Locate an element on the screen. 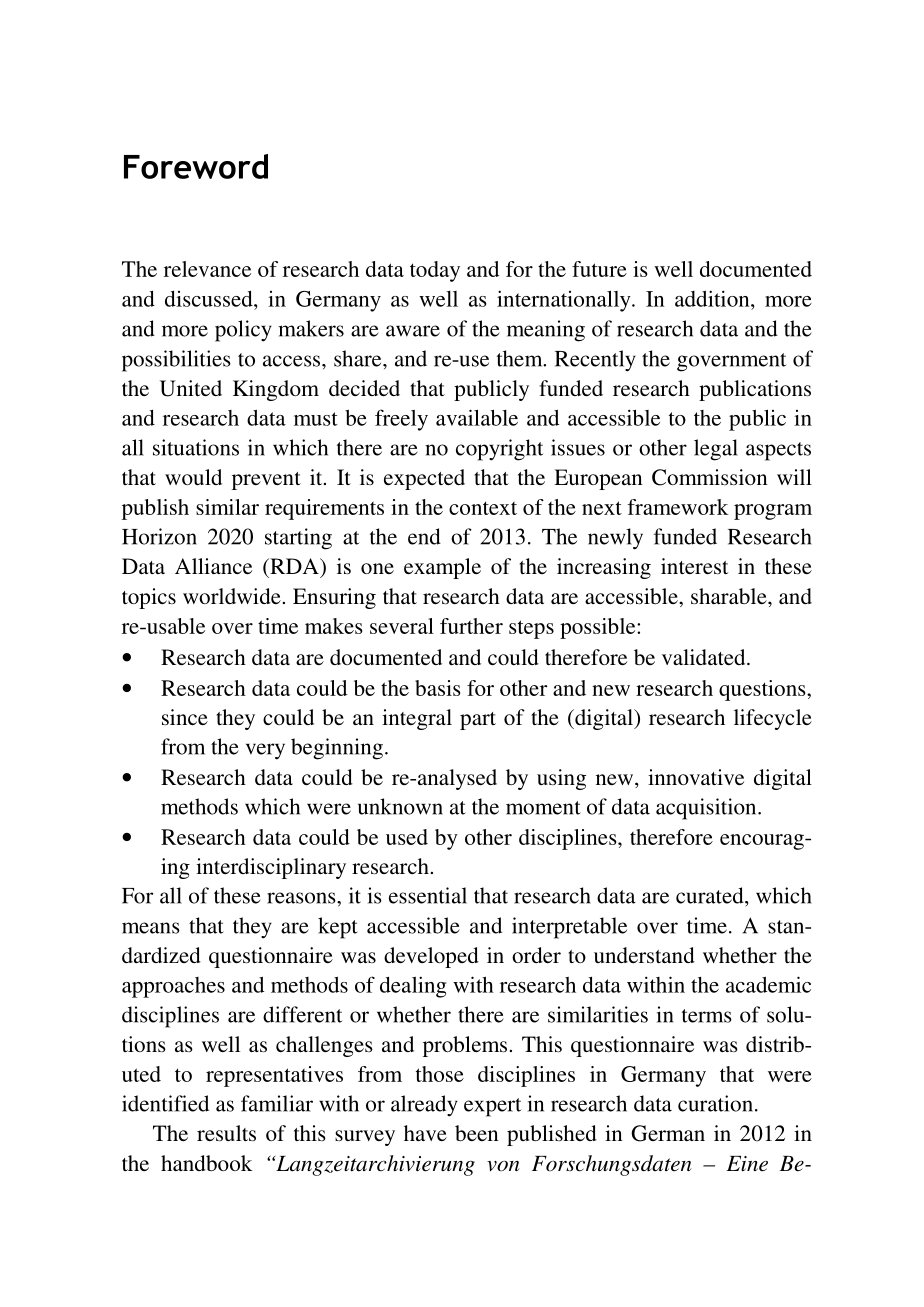 The height and width of the screenshot is (1307, 924). been is located at coordinates (477, 1133).
